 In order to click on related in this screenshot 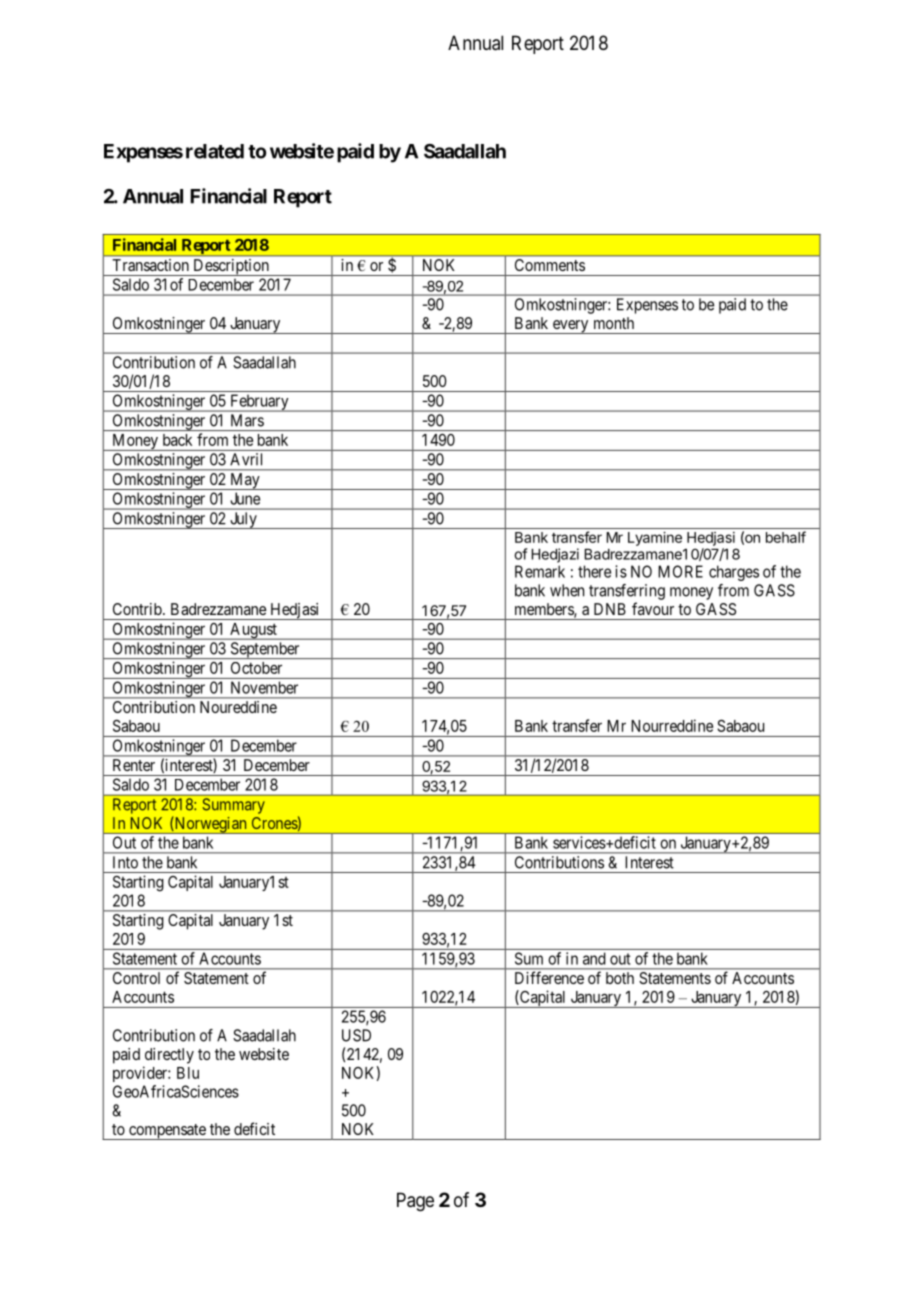, I will do `click(215, 151)`.
